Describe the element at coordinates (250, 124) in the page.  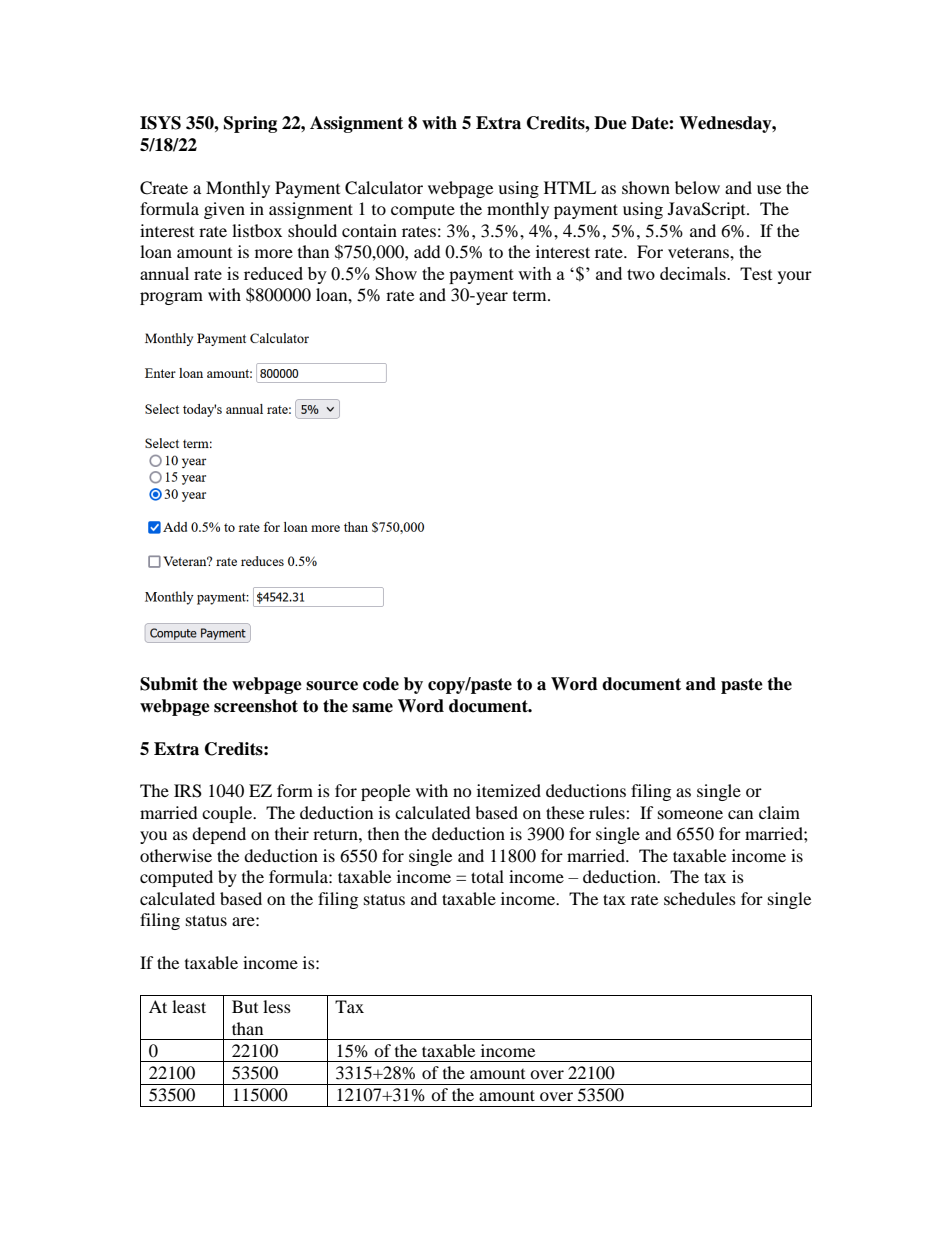
I see `Spring` at that location.
